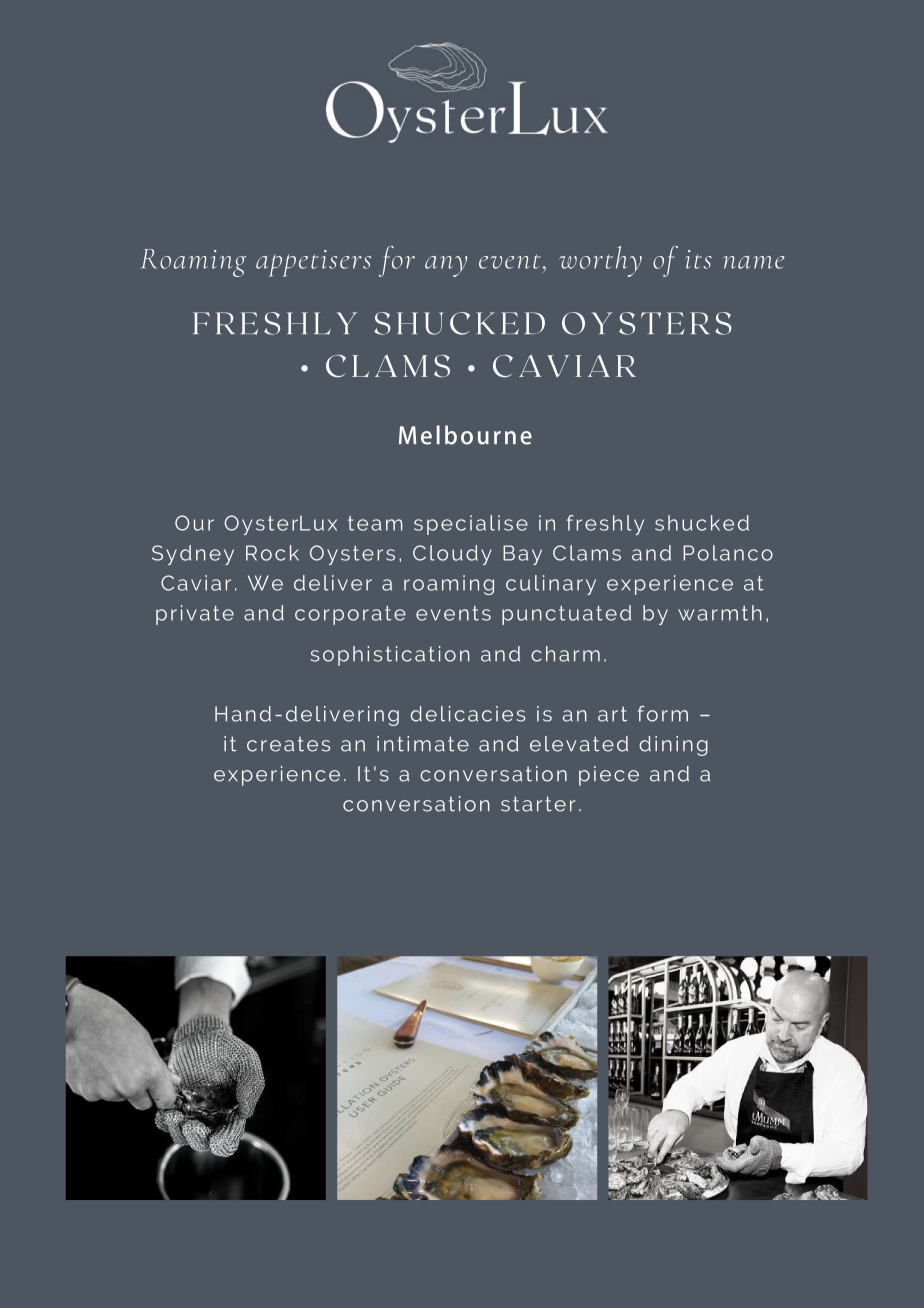  What do you see at coordinates (720, 613) in the screenshot?
I see `warmth` at bounding box center [720, 613].
